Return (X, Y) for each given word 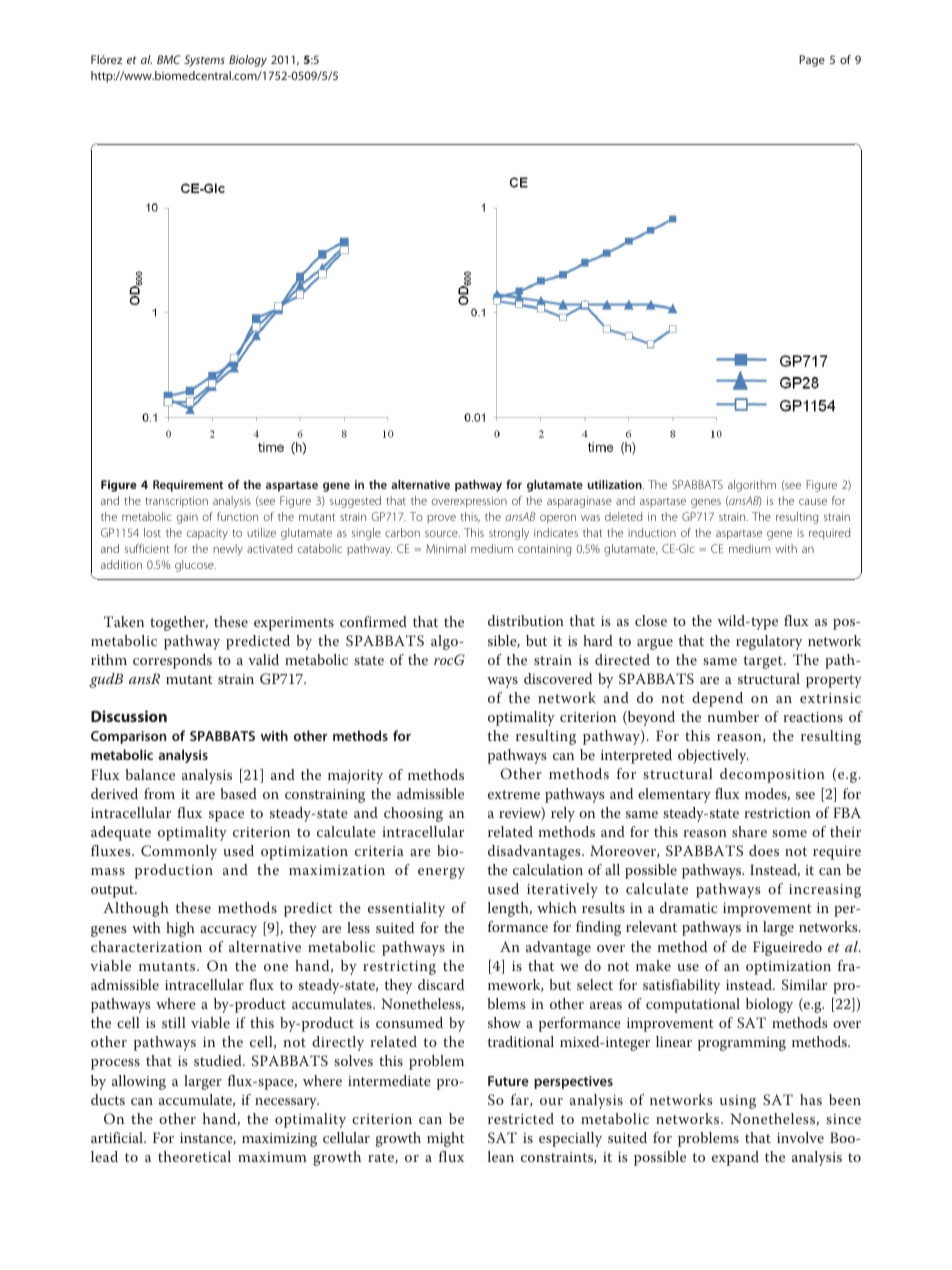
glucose (195, 566)
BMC (169, 59)
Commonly (179, 852)
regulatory (769, 642)
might (446, 1139)
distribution (526, 620)
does (764, 850)
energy (441, 873)
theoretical (194, 1156)
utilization (616, 484)
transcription (176, 502)
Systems (204, 61)
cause (813, 501)
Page (812, 61)
